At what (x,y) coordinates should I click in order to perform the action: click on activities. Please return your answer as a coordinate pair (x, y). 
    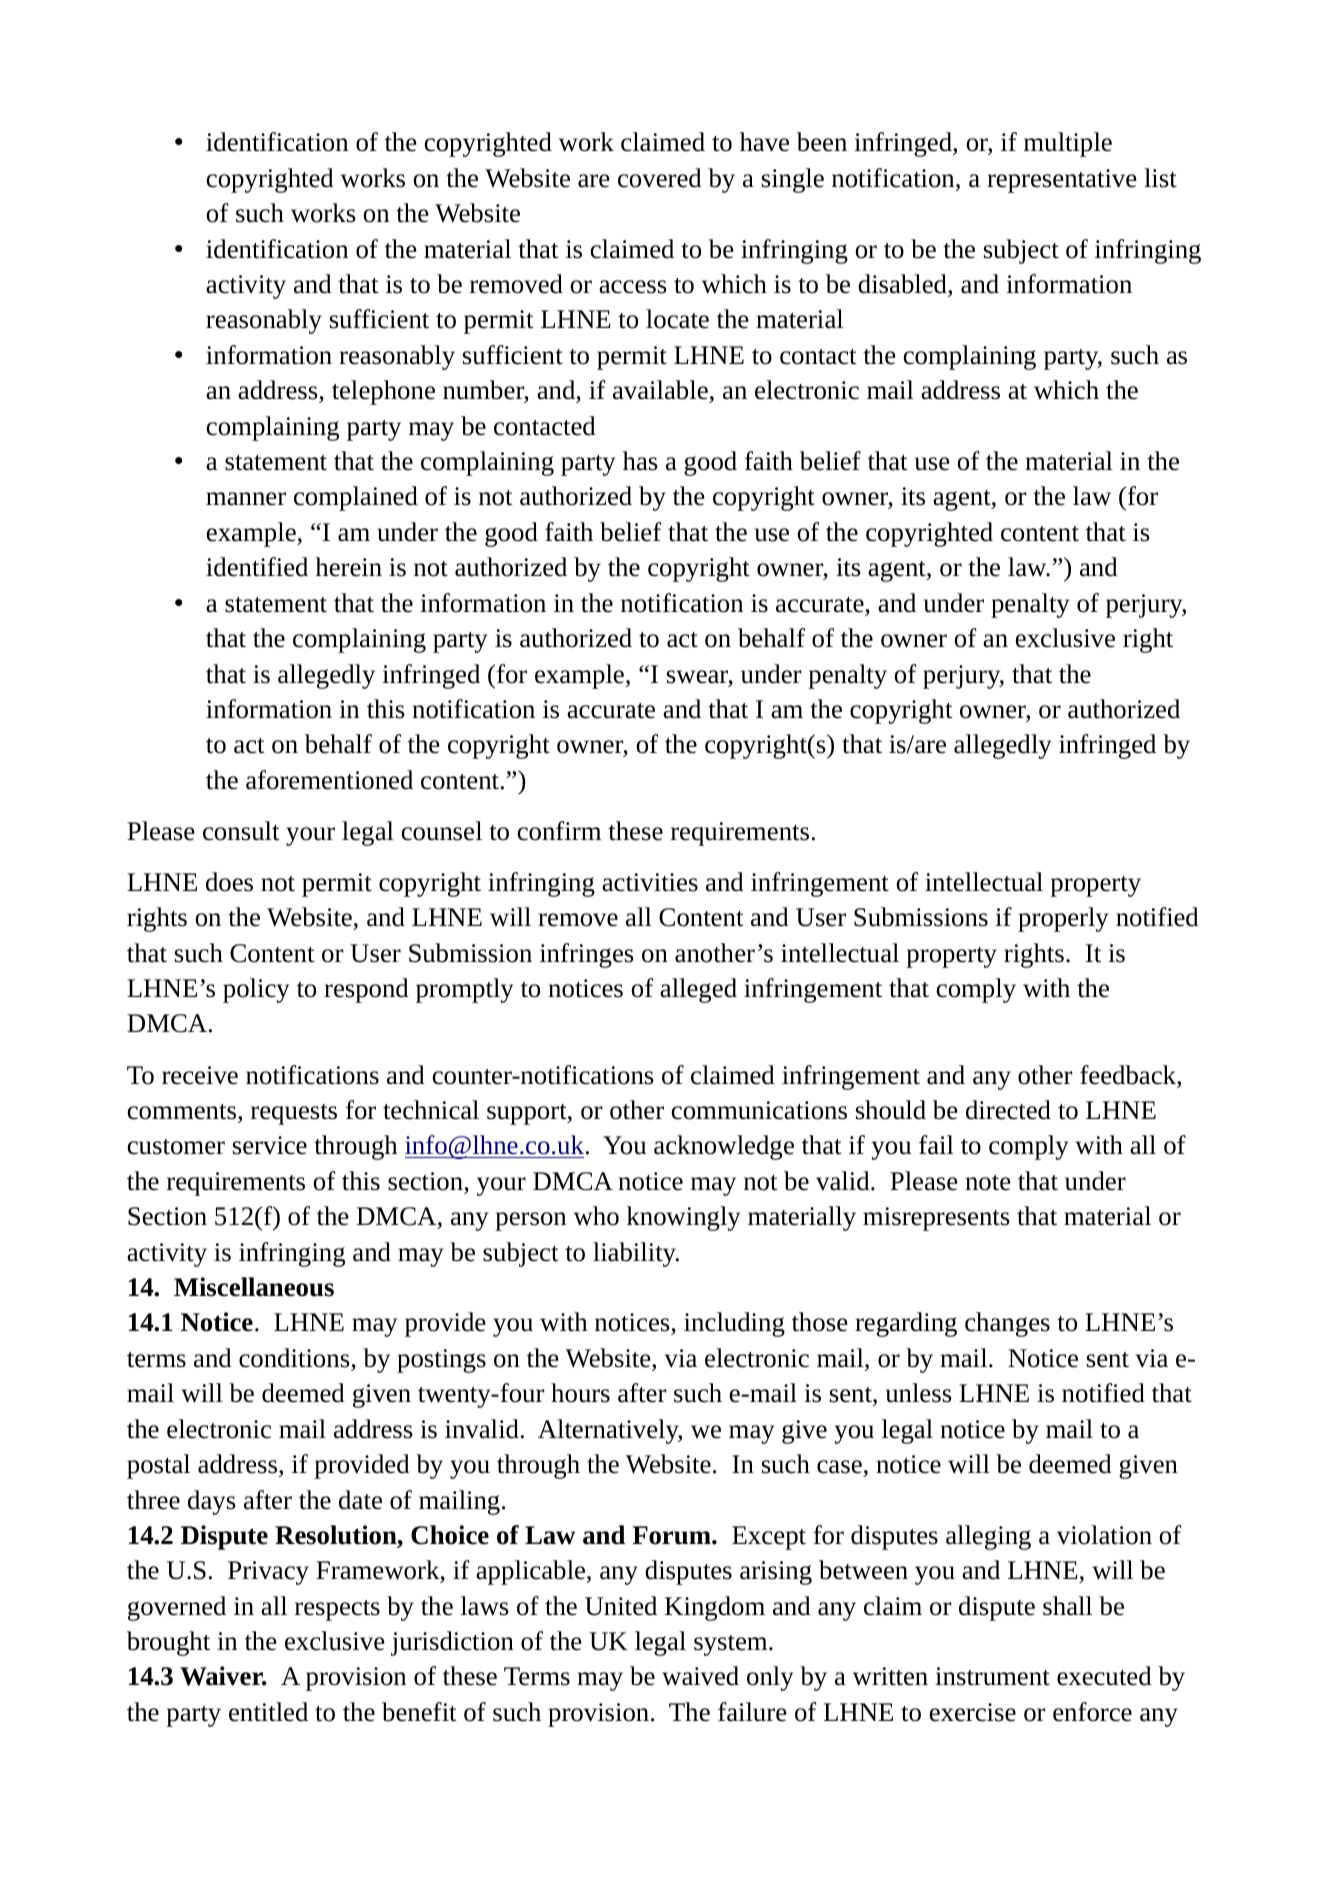
    Looking at the image, I should click on (650, 882).
